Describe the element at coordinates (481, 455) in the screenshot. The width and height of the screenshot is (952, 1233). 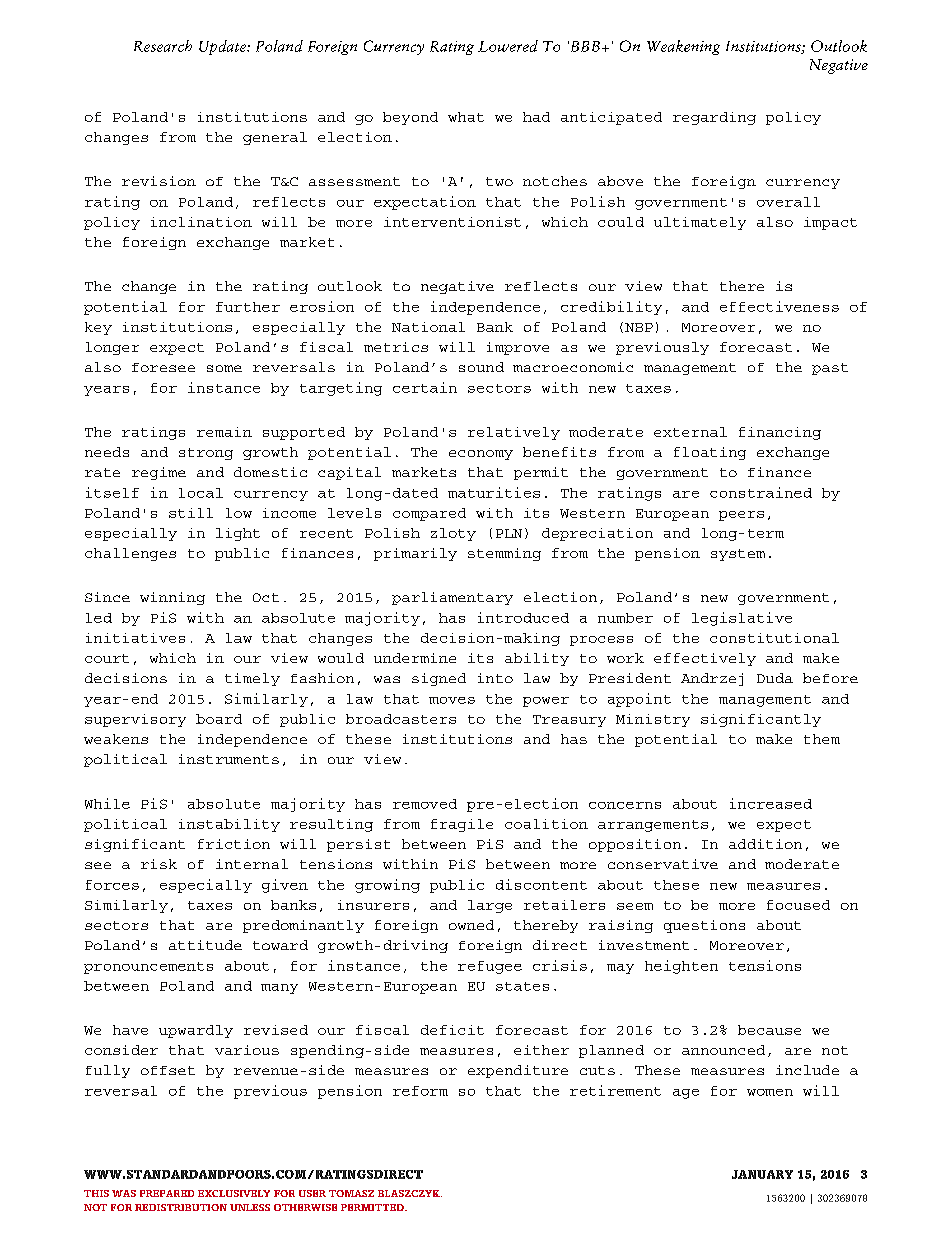
I see `economy` at that location.
